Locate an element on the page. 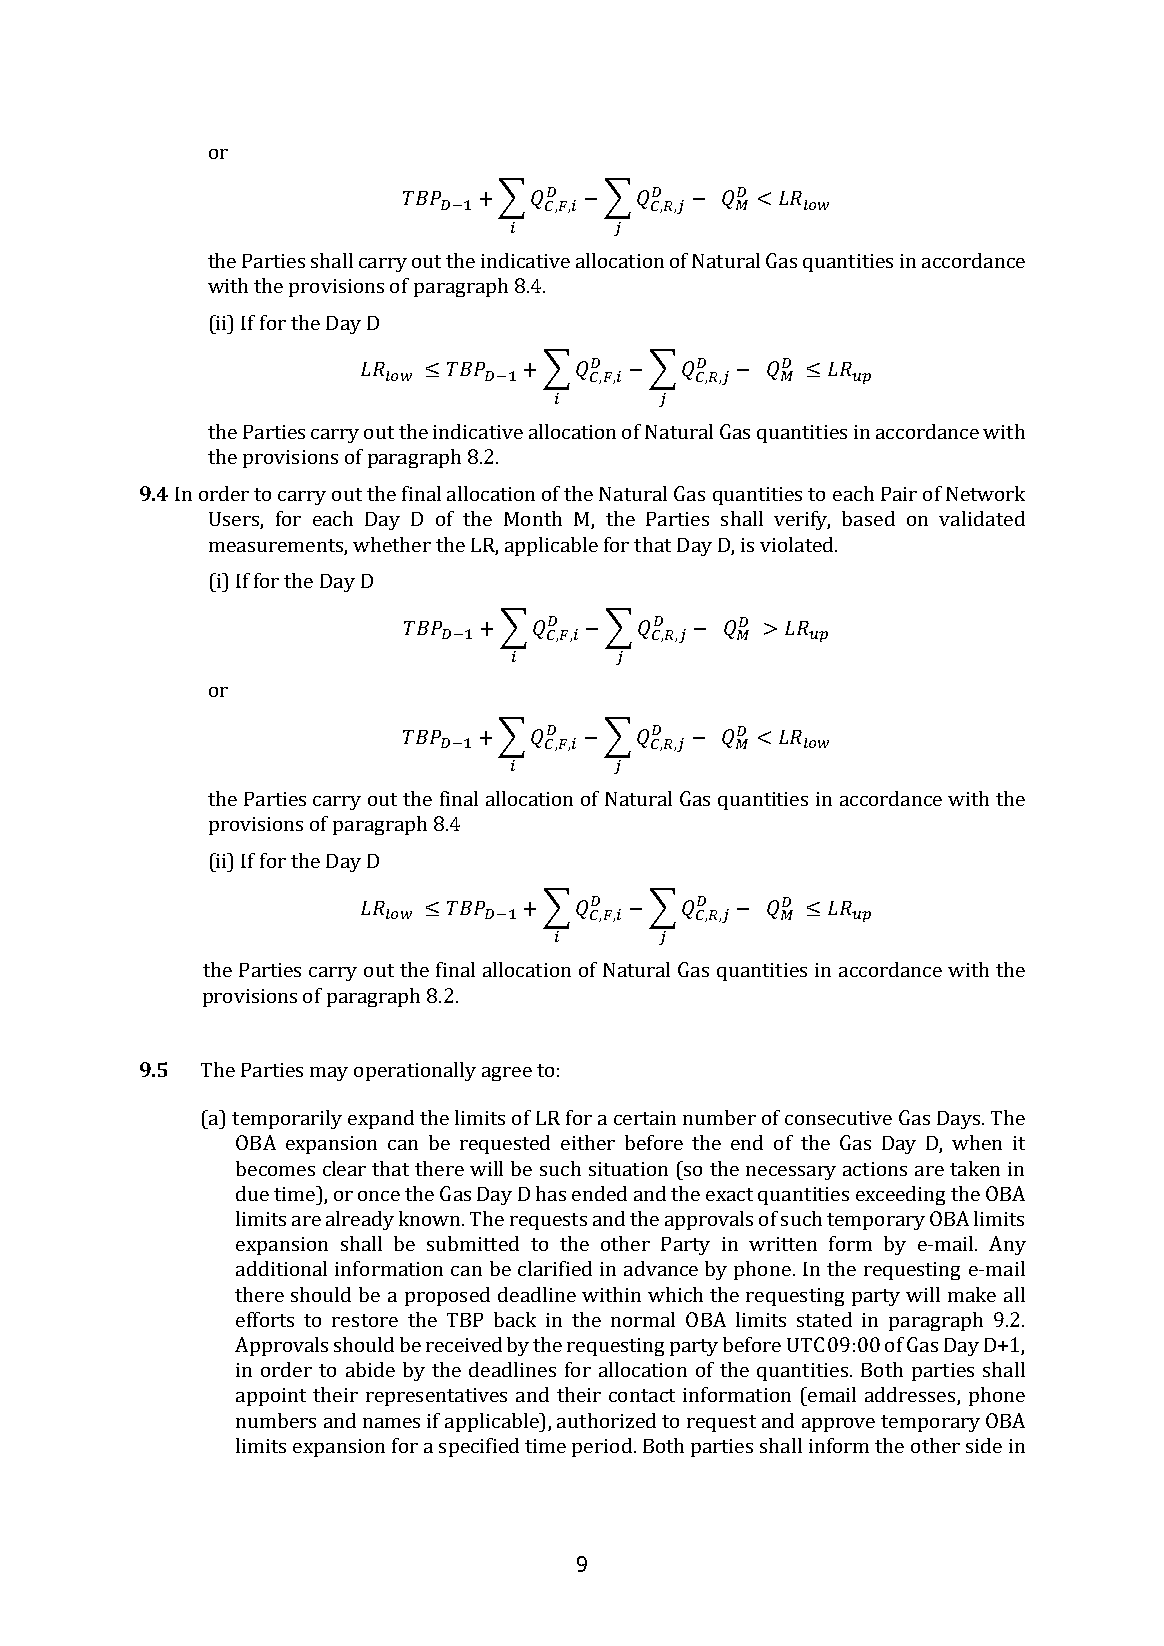  may is located at coordinates (329, 1074).
